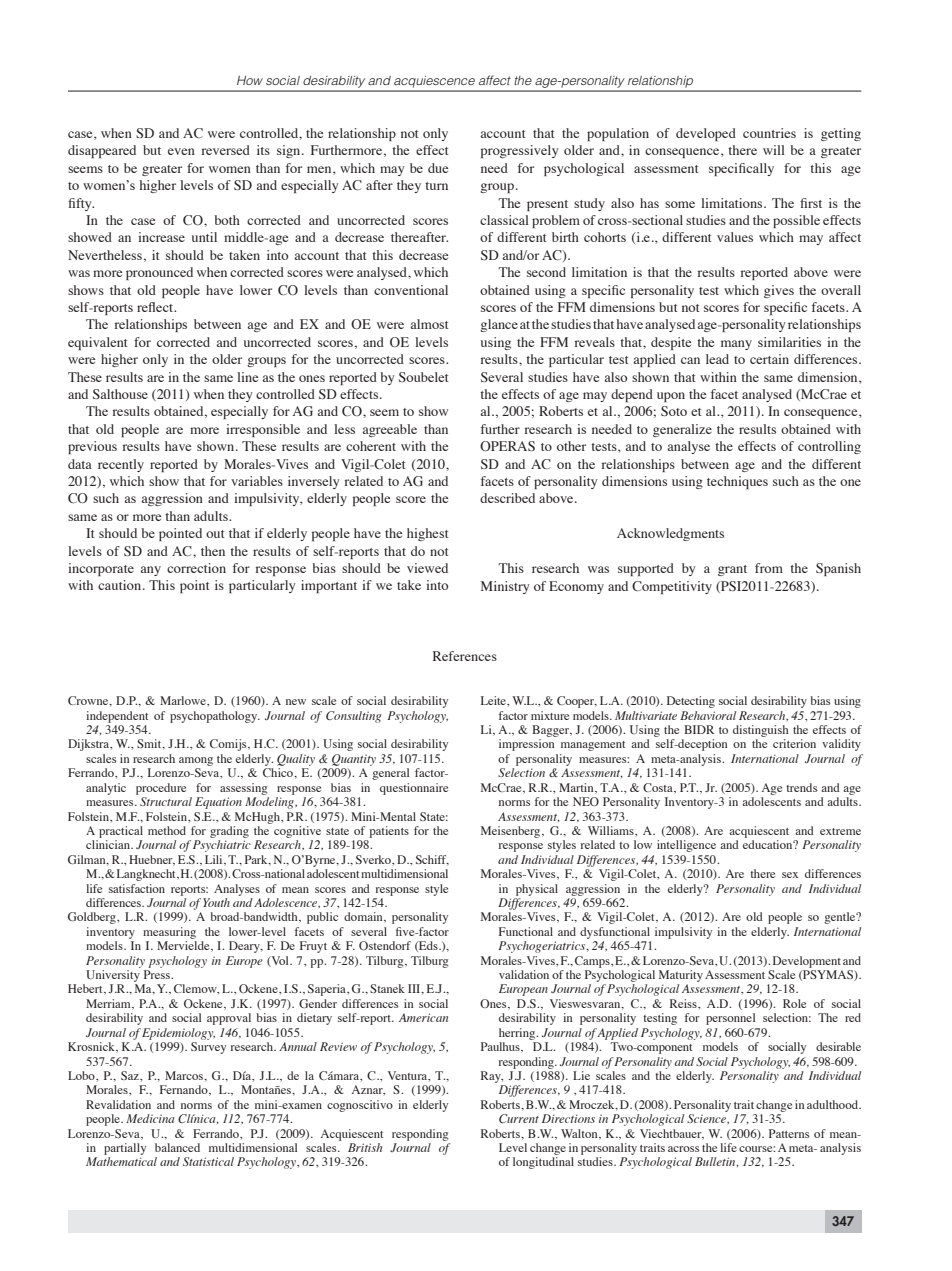 The image size is (952, 1271). I want to click on even, so click(181, 151).
